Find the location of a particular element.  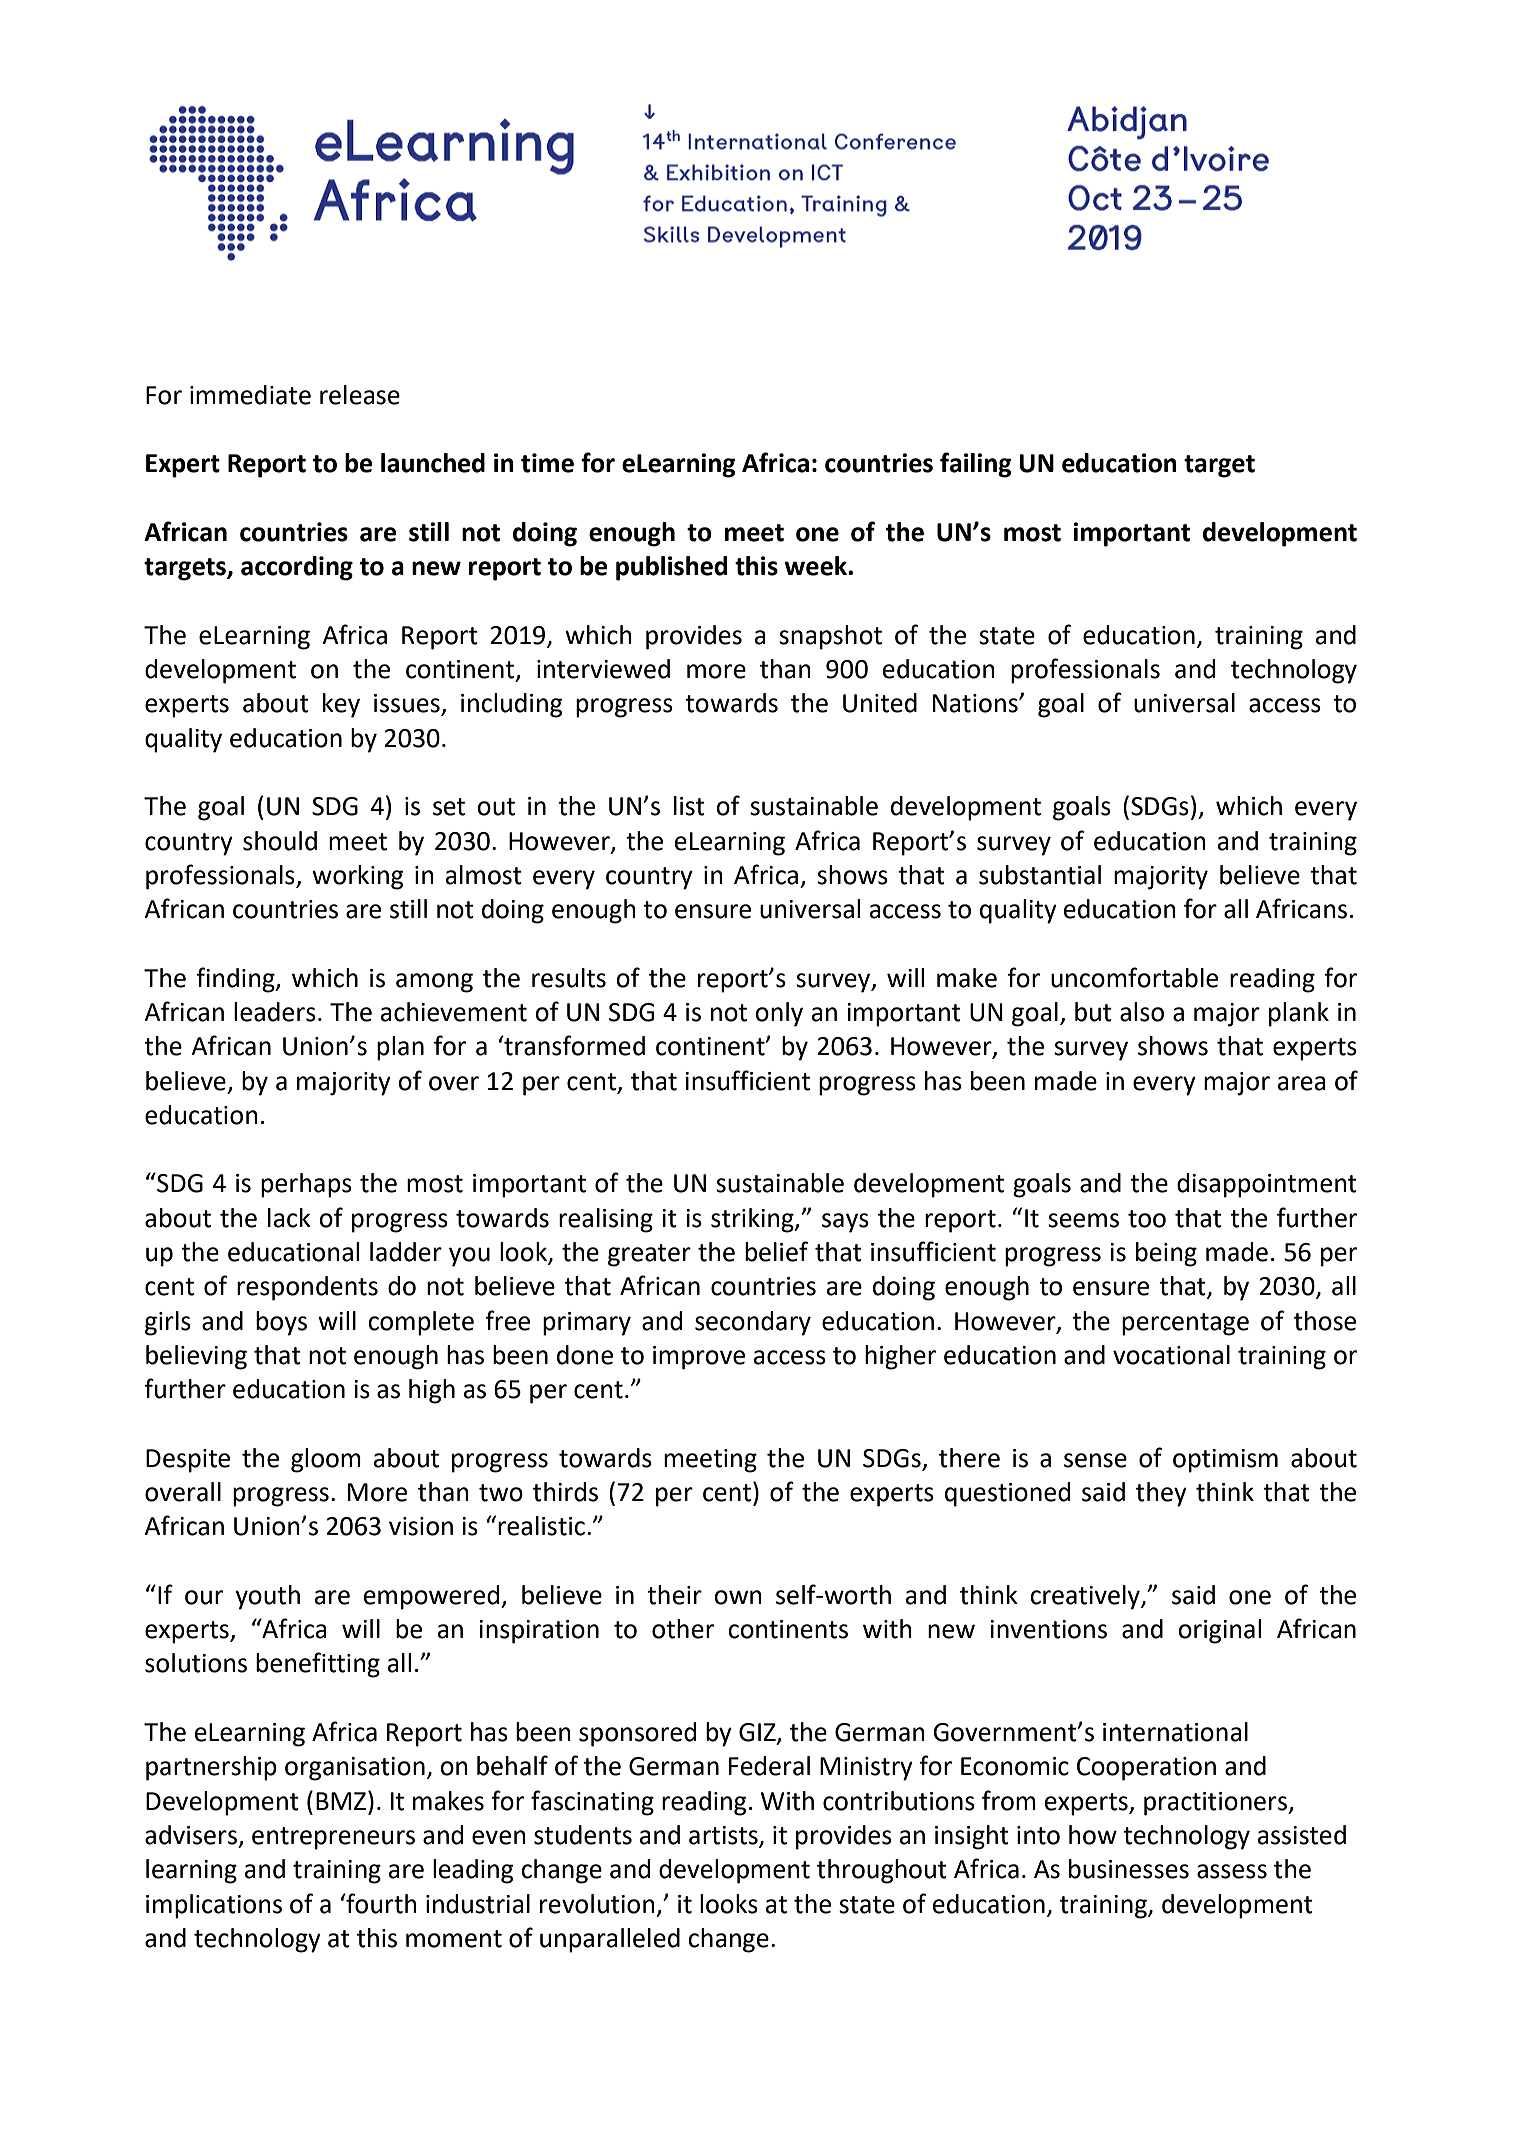

perhaps is located at coordinates (306, 1185).
